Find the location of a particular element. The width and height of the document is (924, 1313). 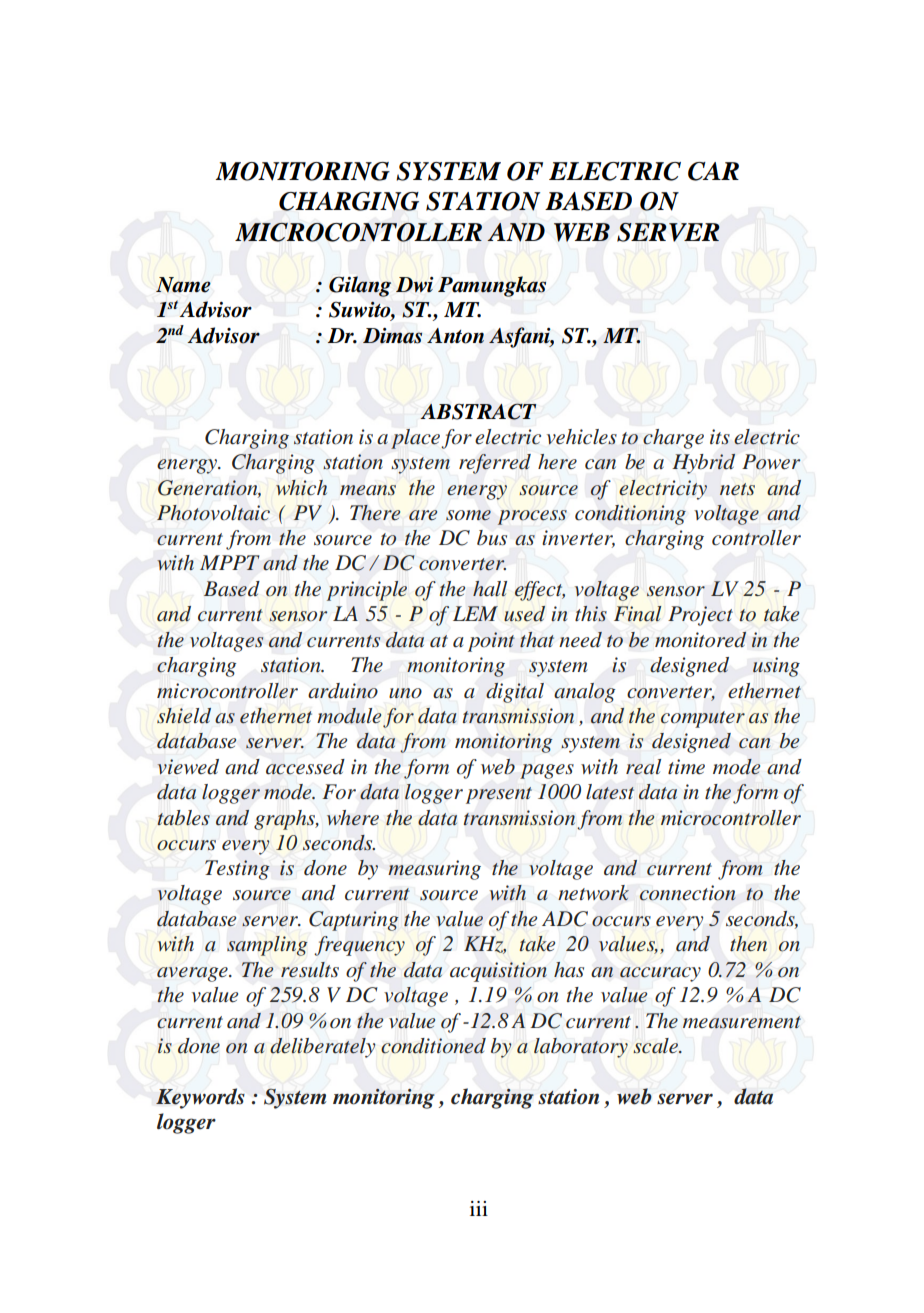

Testing is located at coordinates (237, 870).
